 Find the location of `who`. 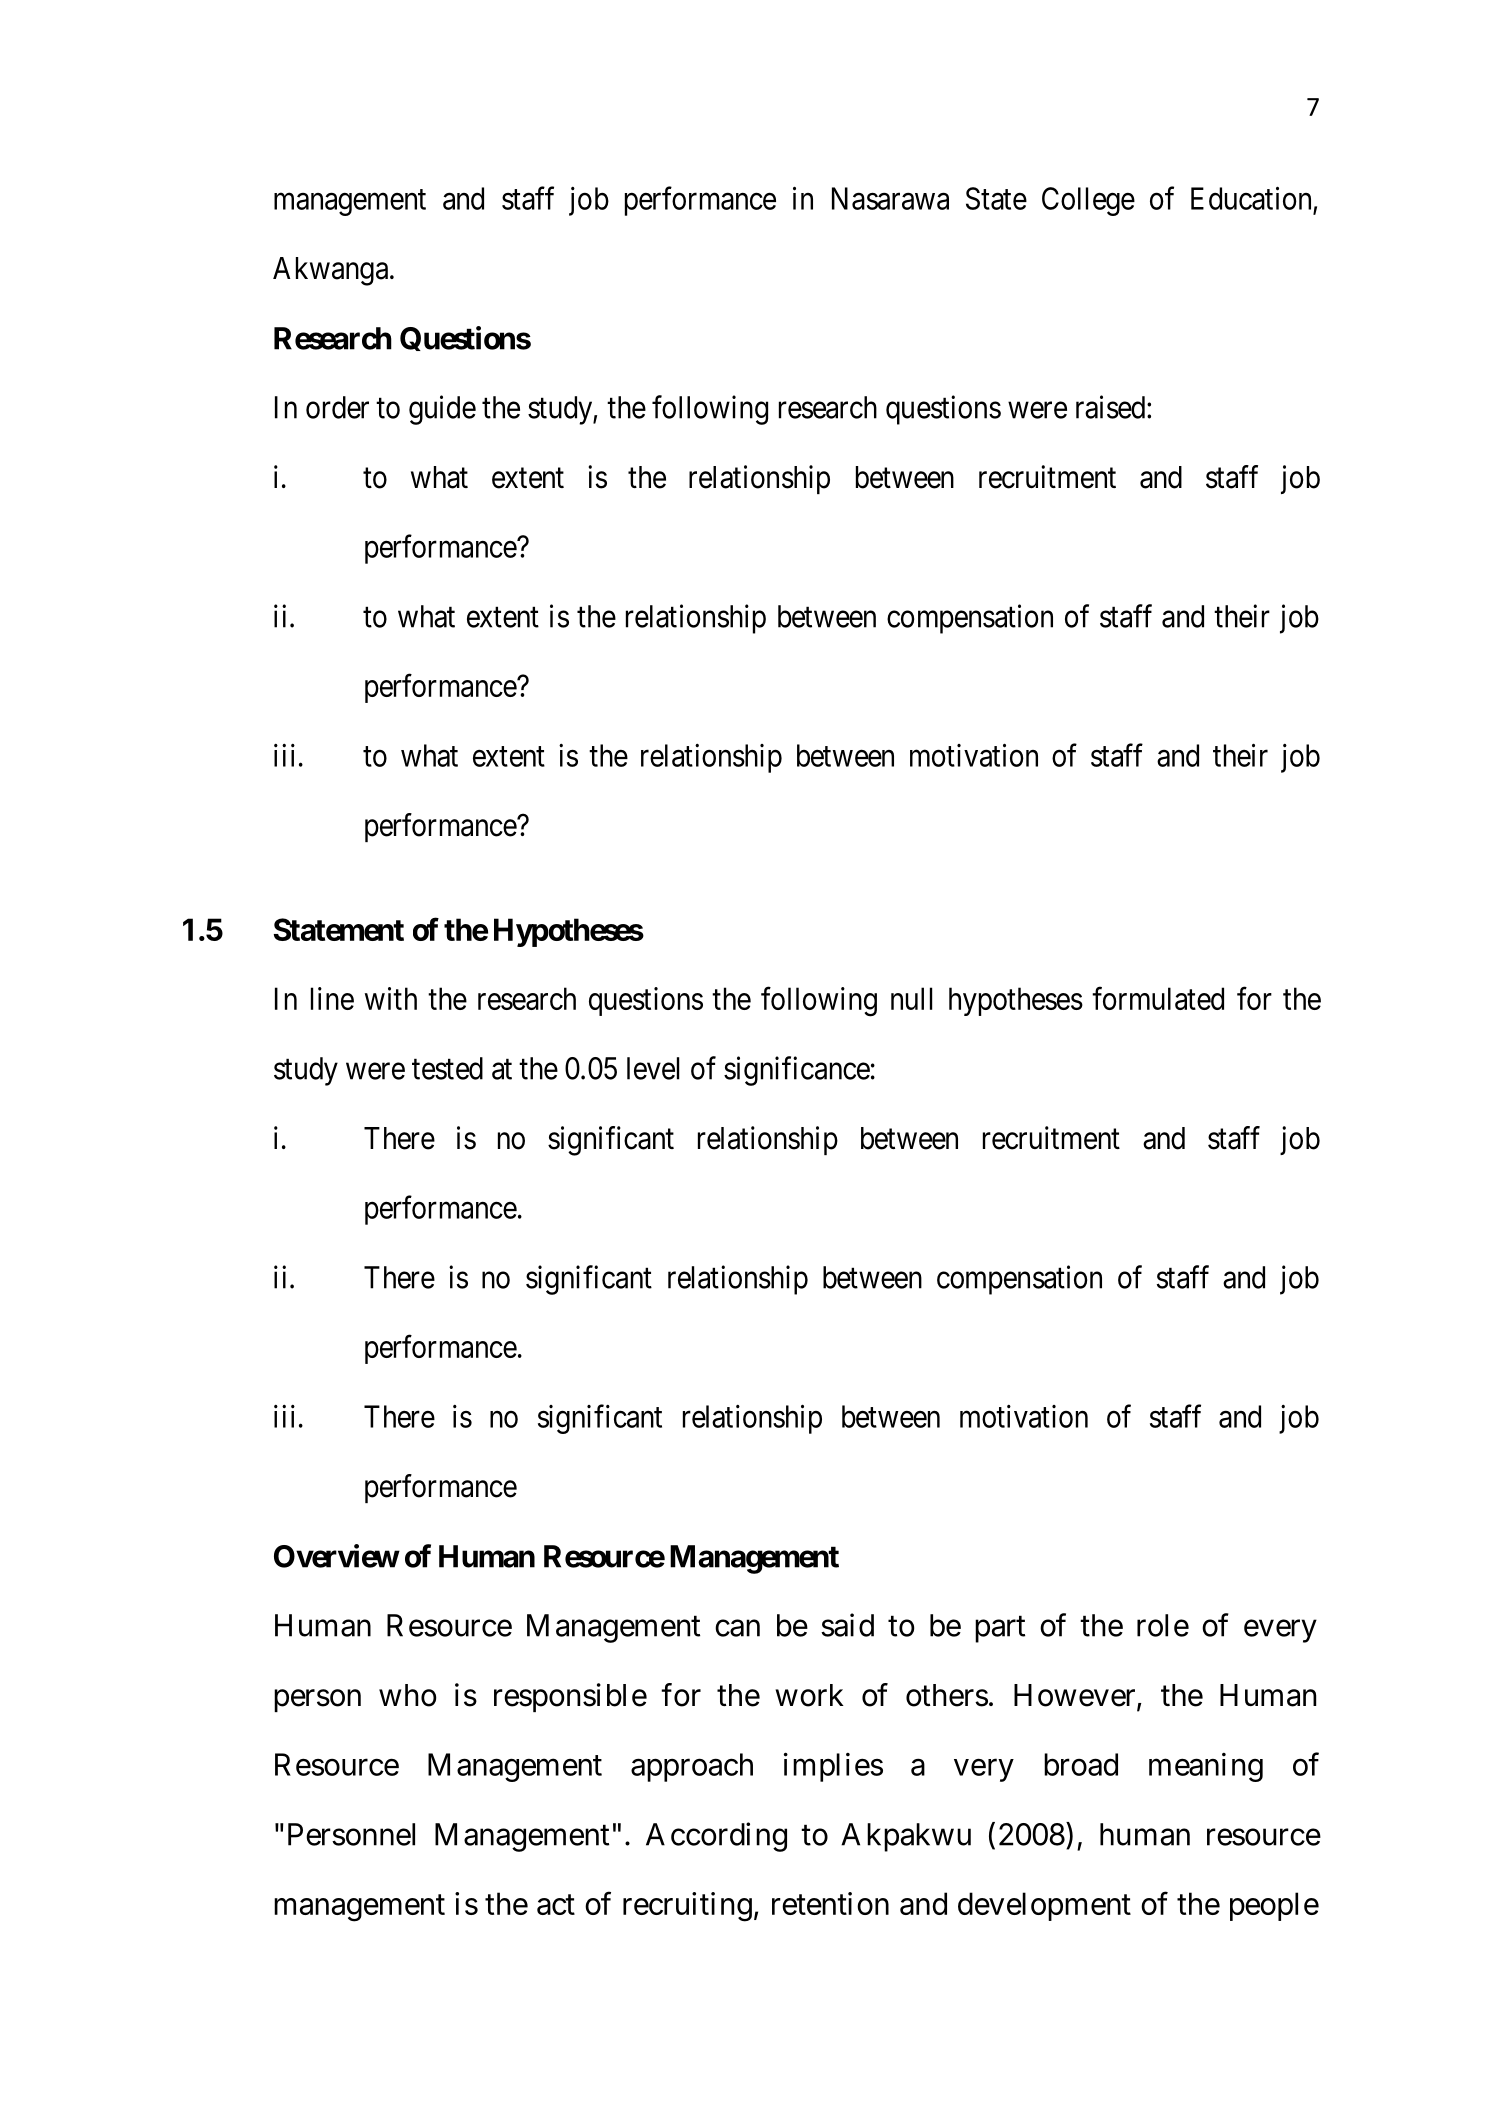

who is located at coordinates (407, 1695).
